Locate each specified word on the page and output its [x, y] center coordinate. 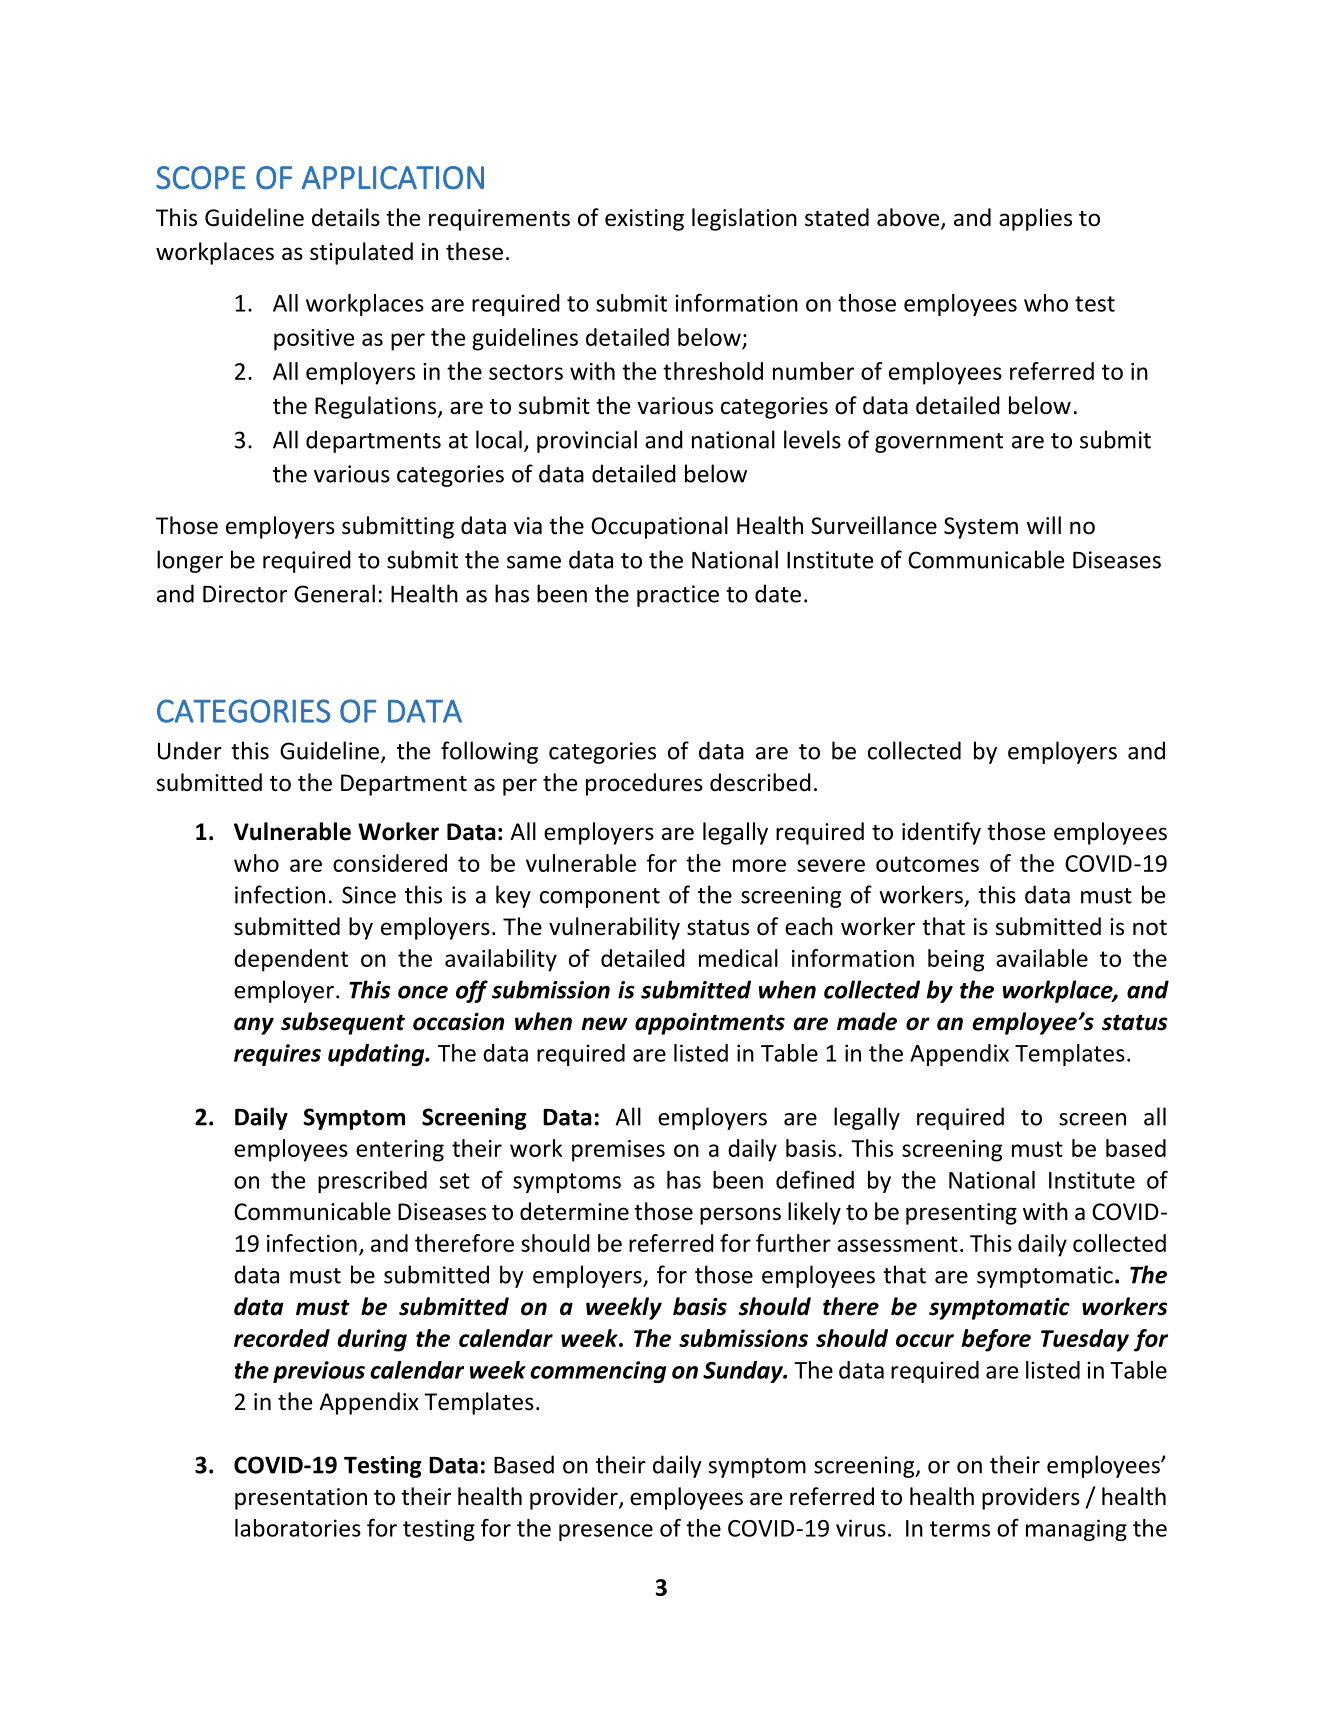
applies [1035, 219]
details [346, 217]
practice [678, 596]
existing [644, 220]
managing [1076, 1530]
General [334, 593]
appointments [710, 1024]
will [1044, 525]
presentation [301, 1499]
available [1042, 958]
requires [277, 1055]
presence [606, 1532]
